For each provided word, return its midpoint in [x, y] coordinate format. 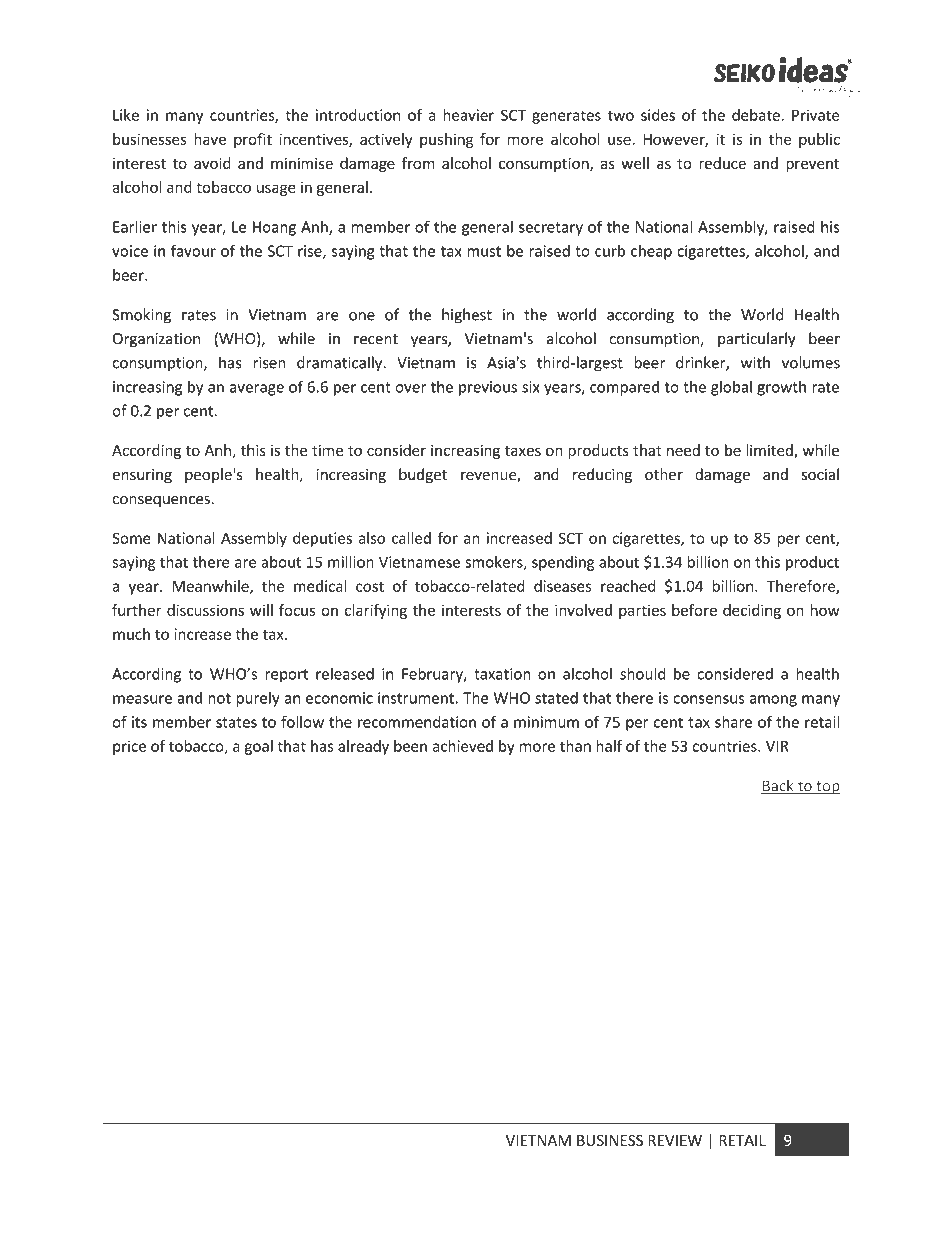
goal [259, 747]
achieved [463, 746]
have [210, 139]
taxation [502, 674]
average [257, 390]
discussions [205, 610]
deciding [752, 611]
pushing [446, 140]
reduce [722, 163]
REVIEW [675, 1140]
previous [488, 388]
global [731, 388]
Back [778, 786]
